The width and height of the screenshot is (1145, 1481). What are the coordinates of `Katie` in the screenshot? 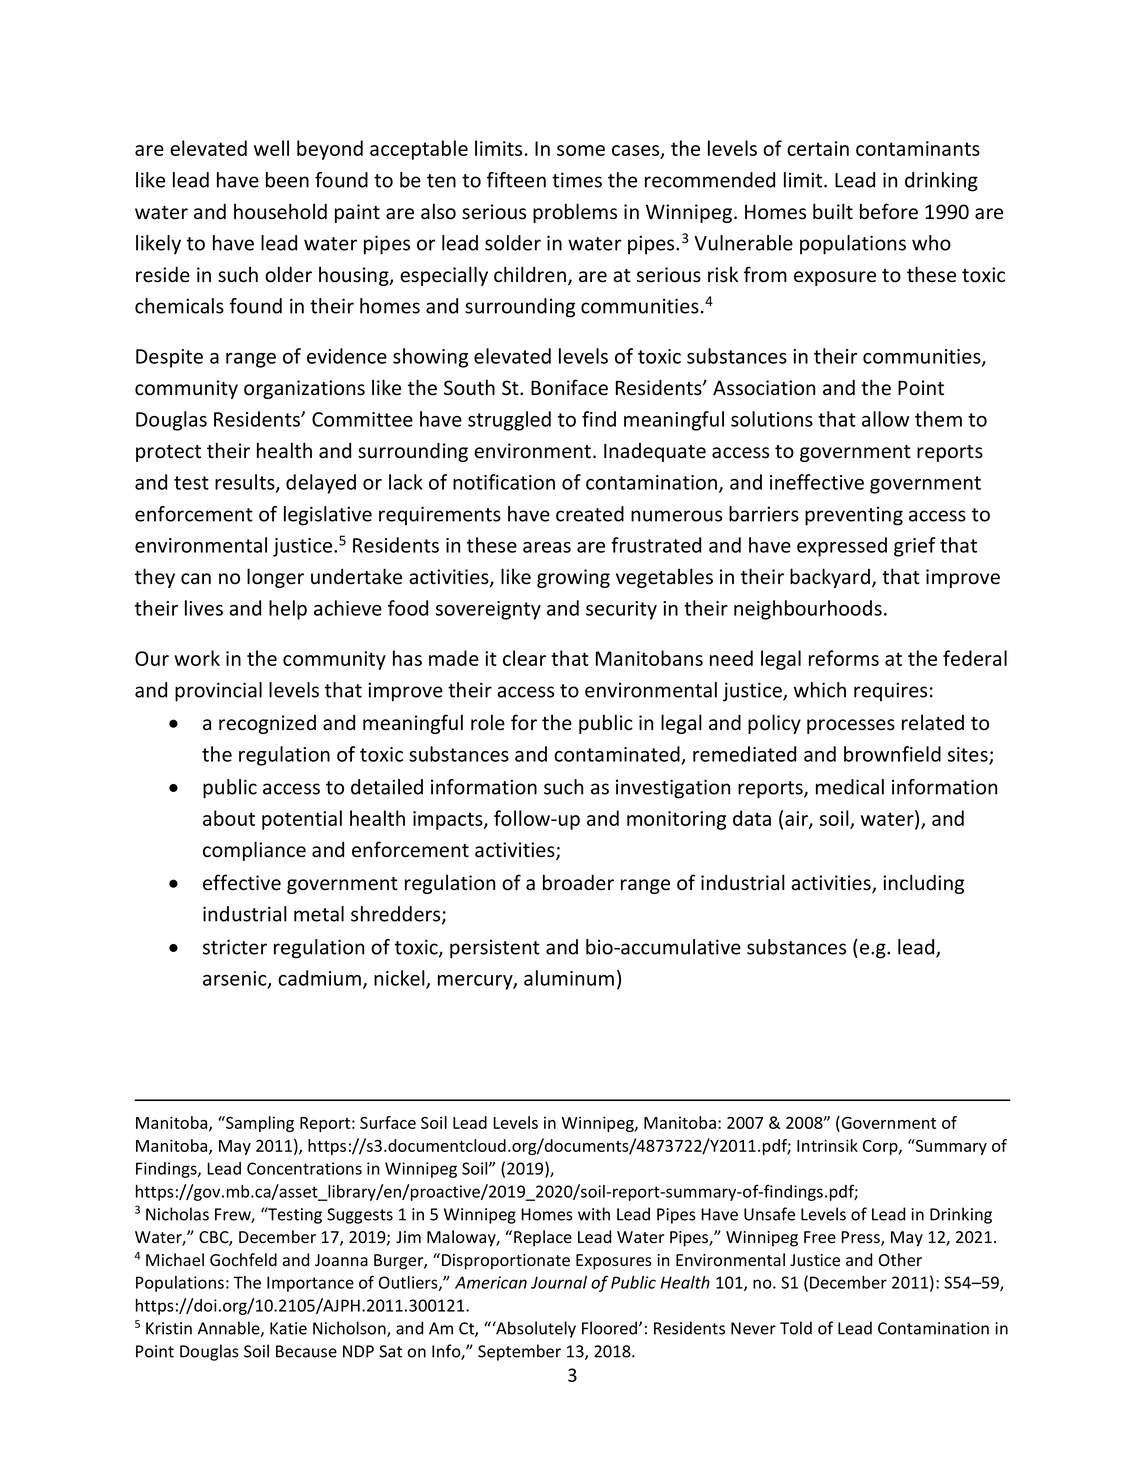 It's located at (288, 1328).
